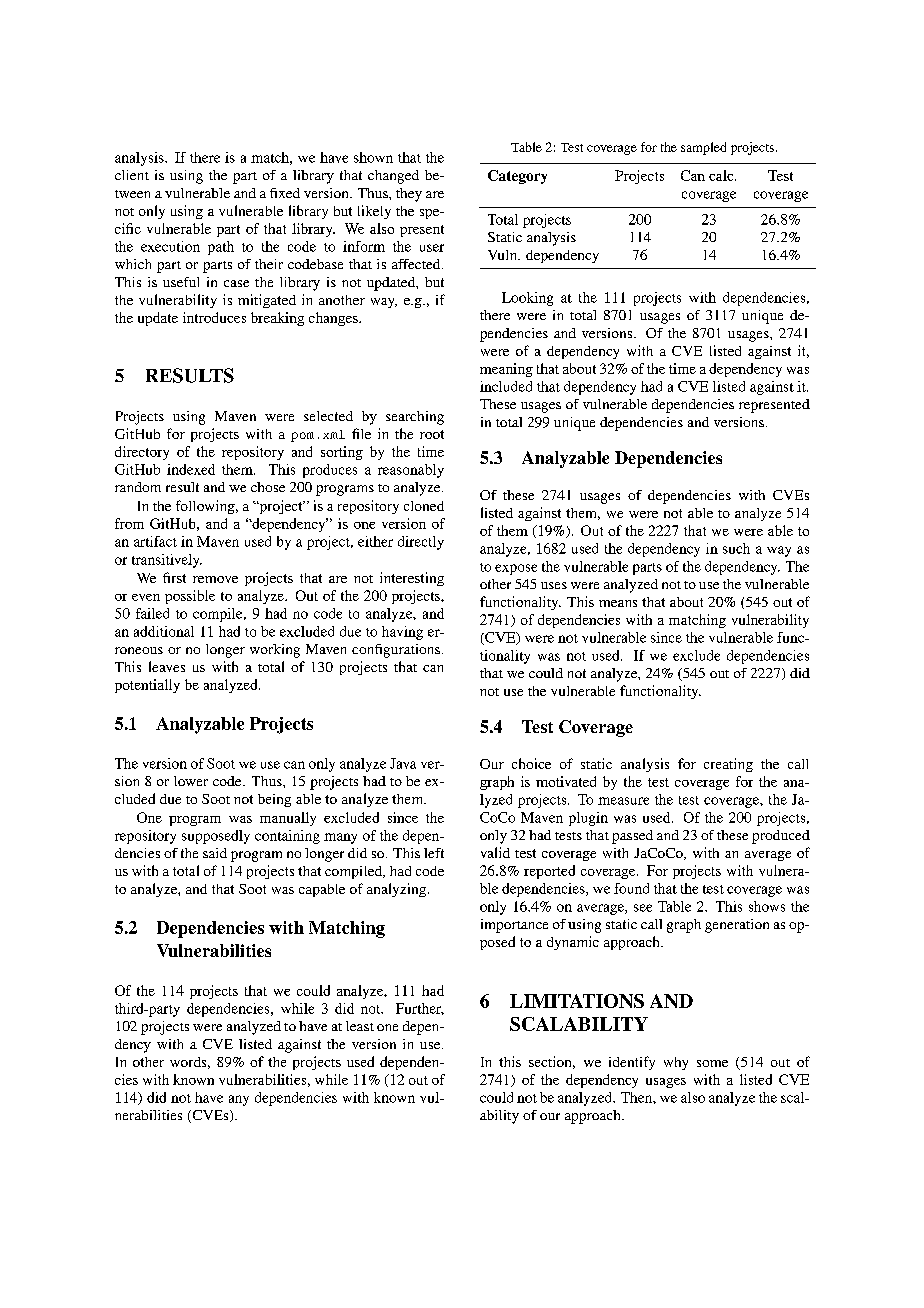  I want to click on introduces, so click(214, 317).
